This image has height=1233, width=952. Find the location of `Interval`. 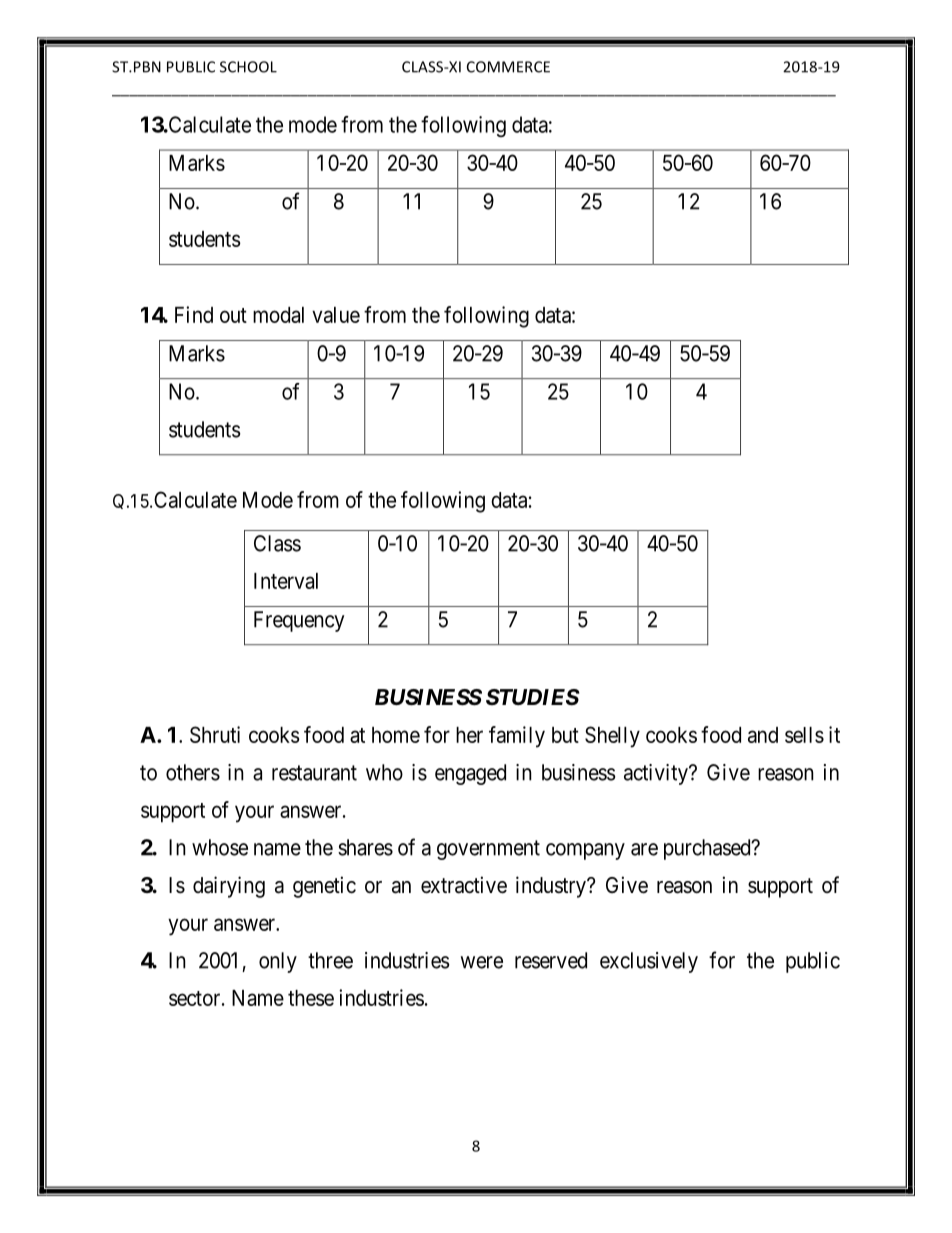

Interval is located at coordinates (286, 581).
